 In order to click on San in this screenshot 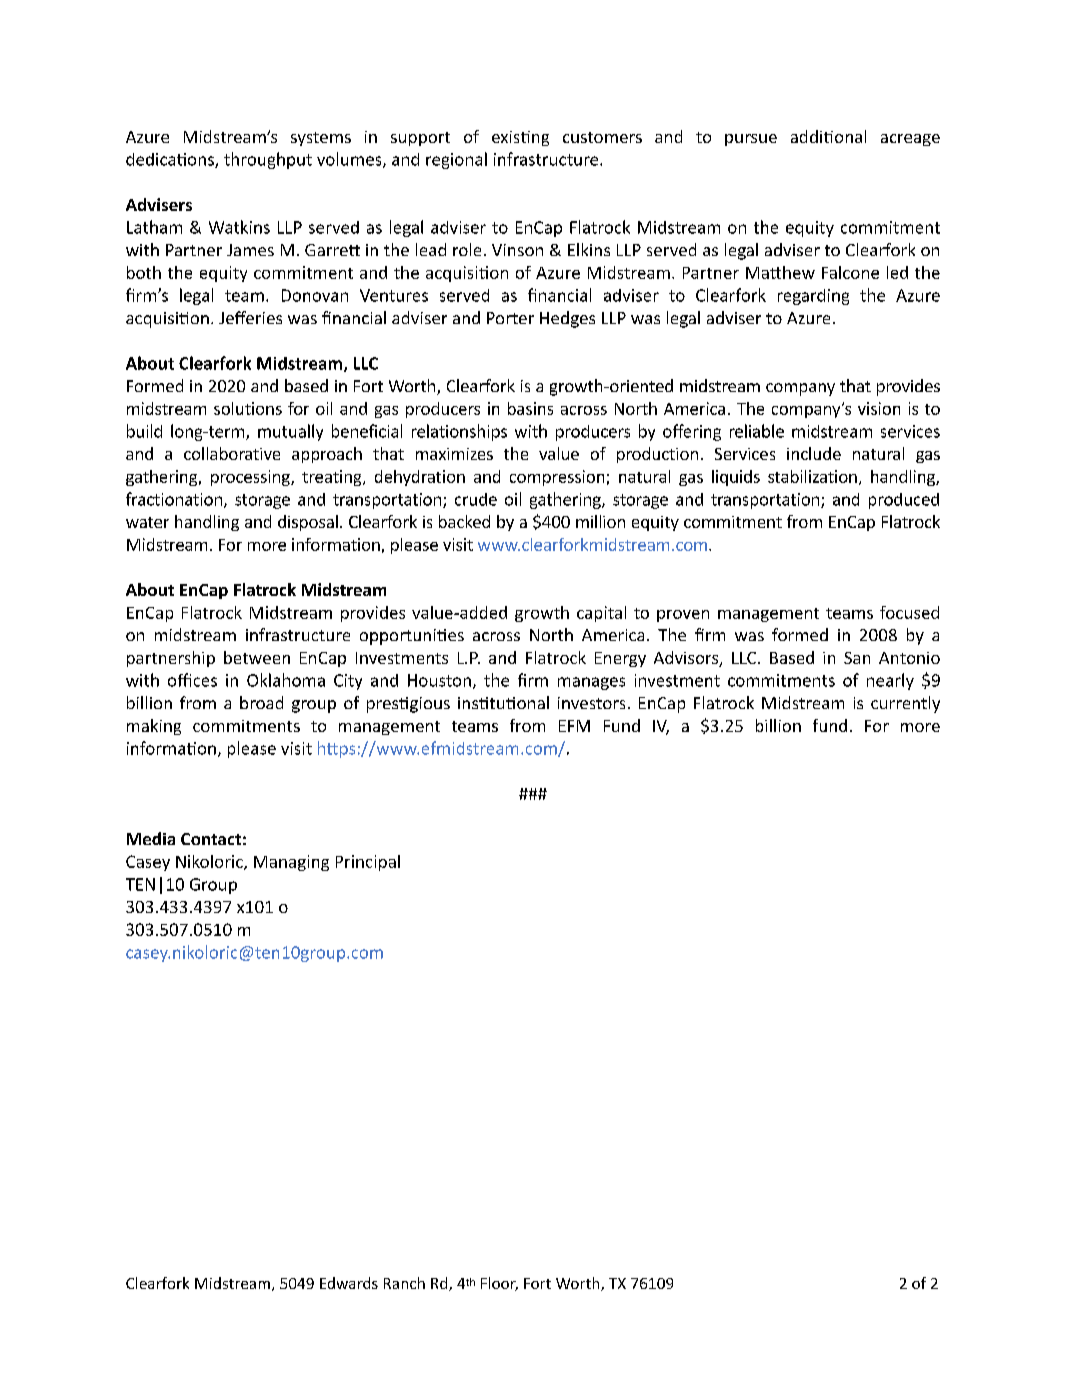, I will do `click(857, 658)`.
